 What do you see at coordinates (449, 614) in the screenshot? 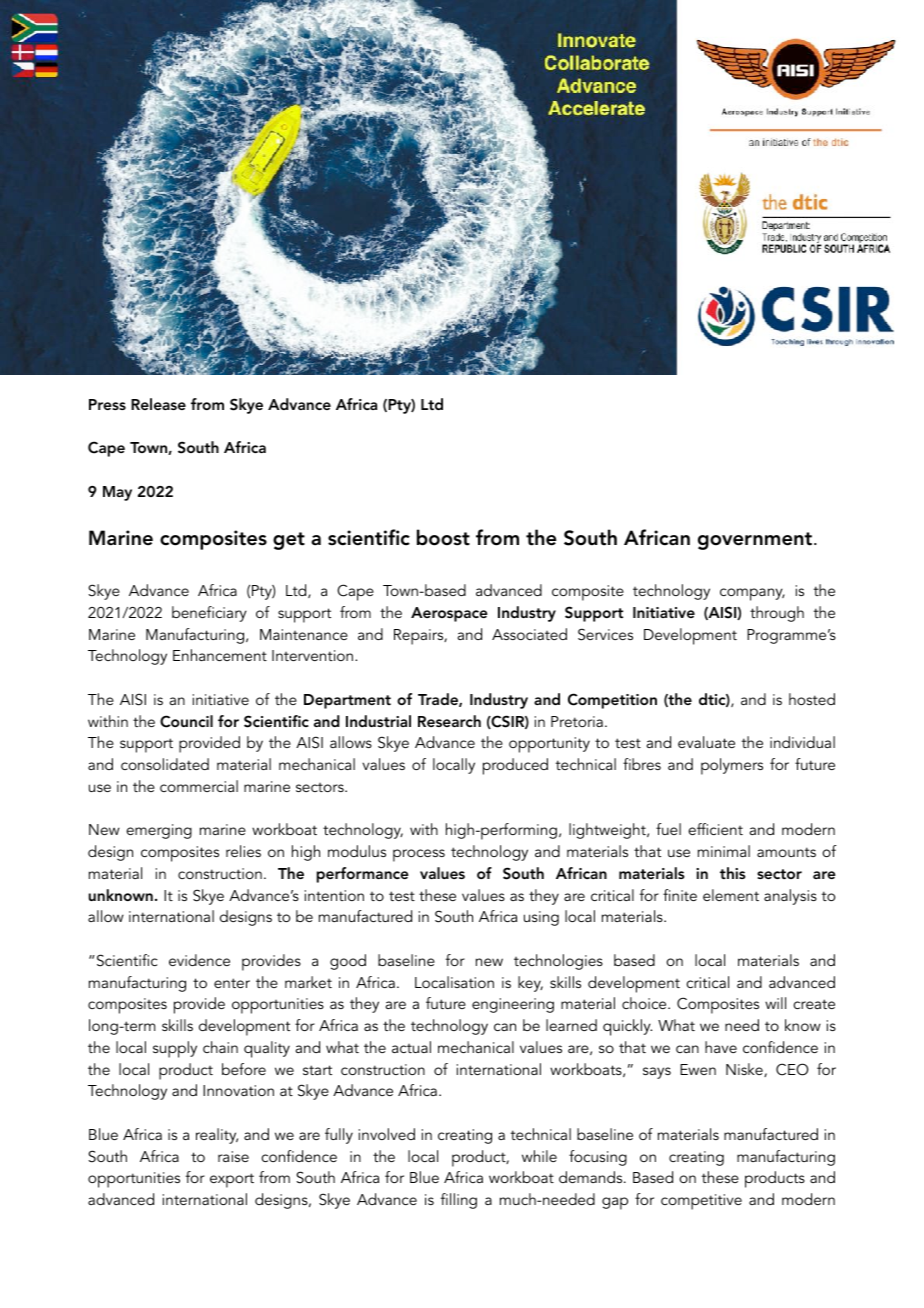
I see `Aerospace` at bounding box center [449, 614].
